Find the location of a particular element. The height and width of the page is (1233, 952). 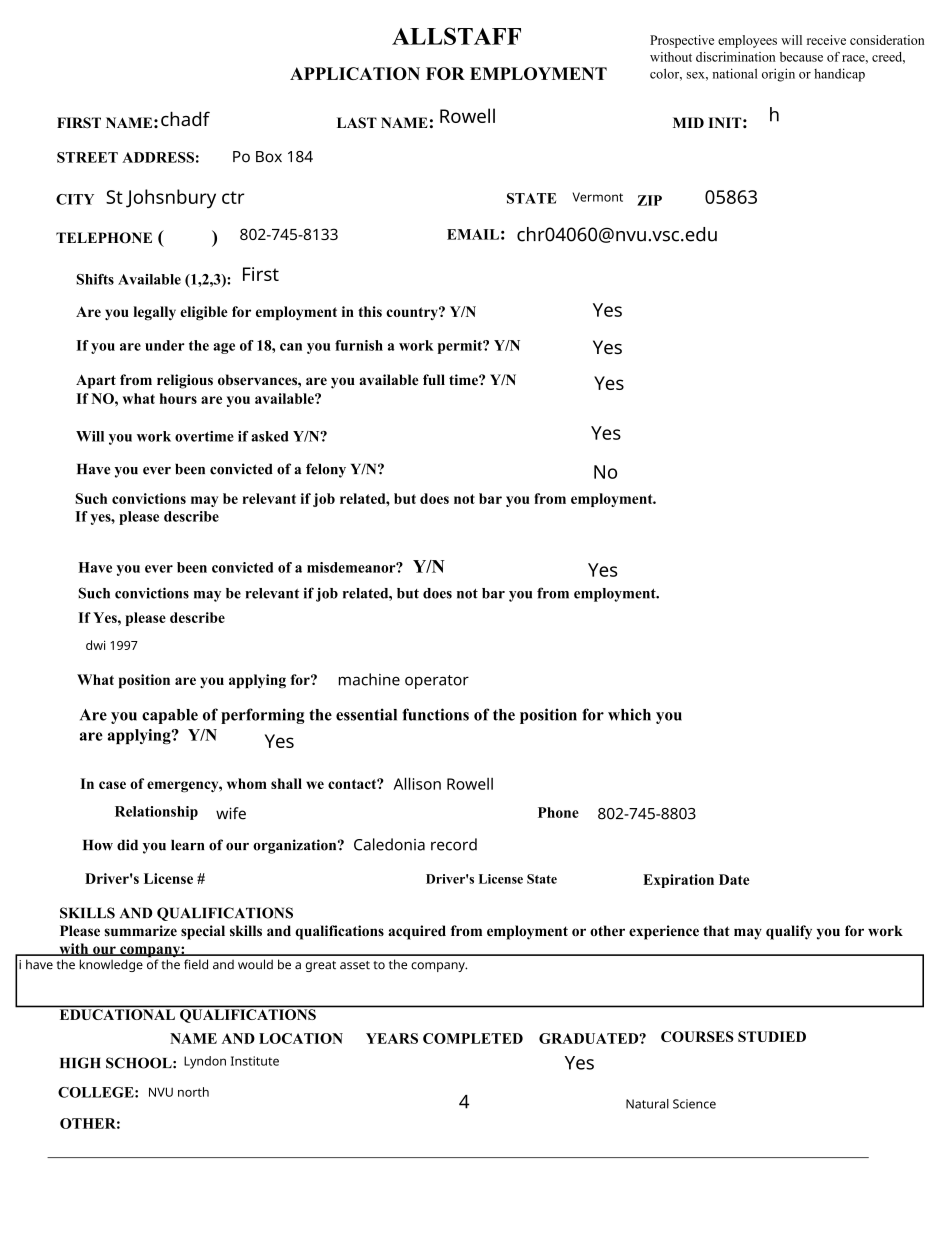

APPLICATION is located at coordinates (355, 73).
